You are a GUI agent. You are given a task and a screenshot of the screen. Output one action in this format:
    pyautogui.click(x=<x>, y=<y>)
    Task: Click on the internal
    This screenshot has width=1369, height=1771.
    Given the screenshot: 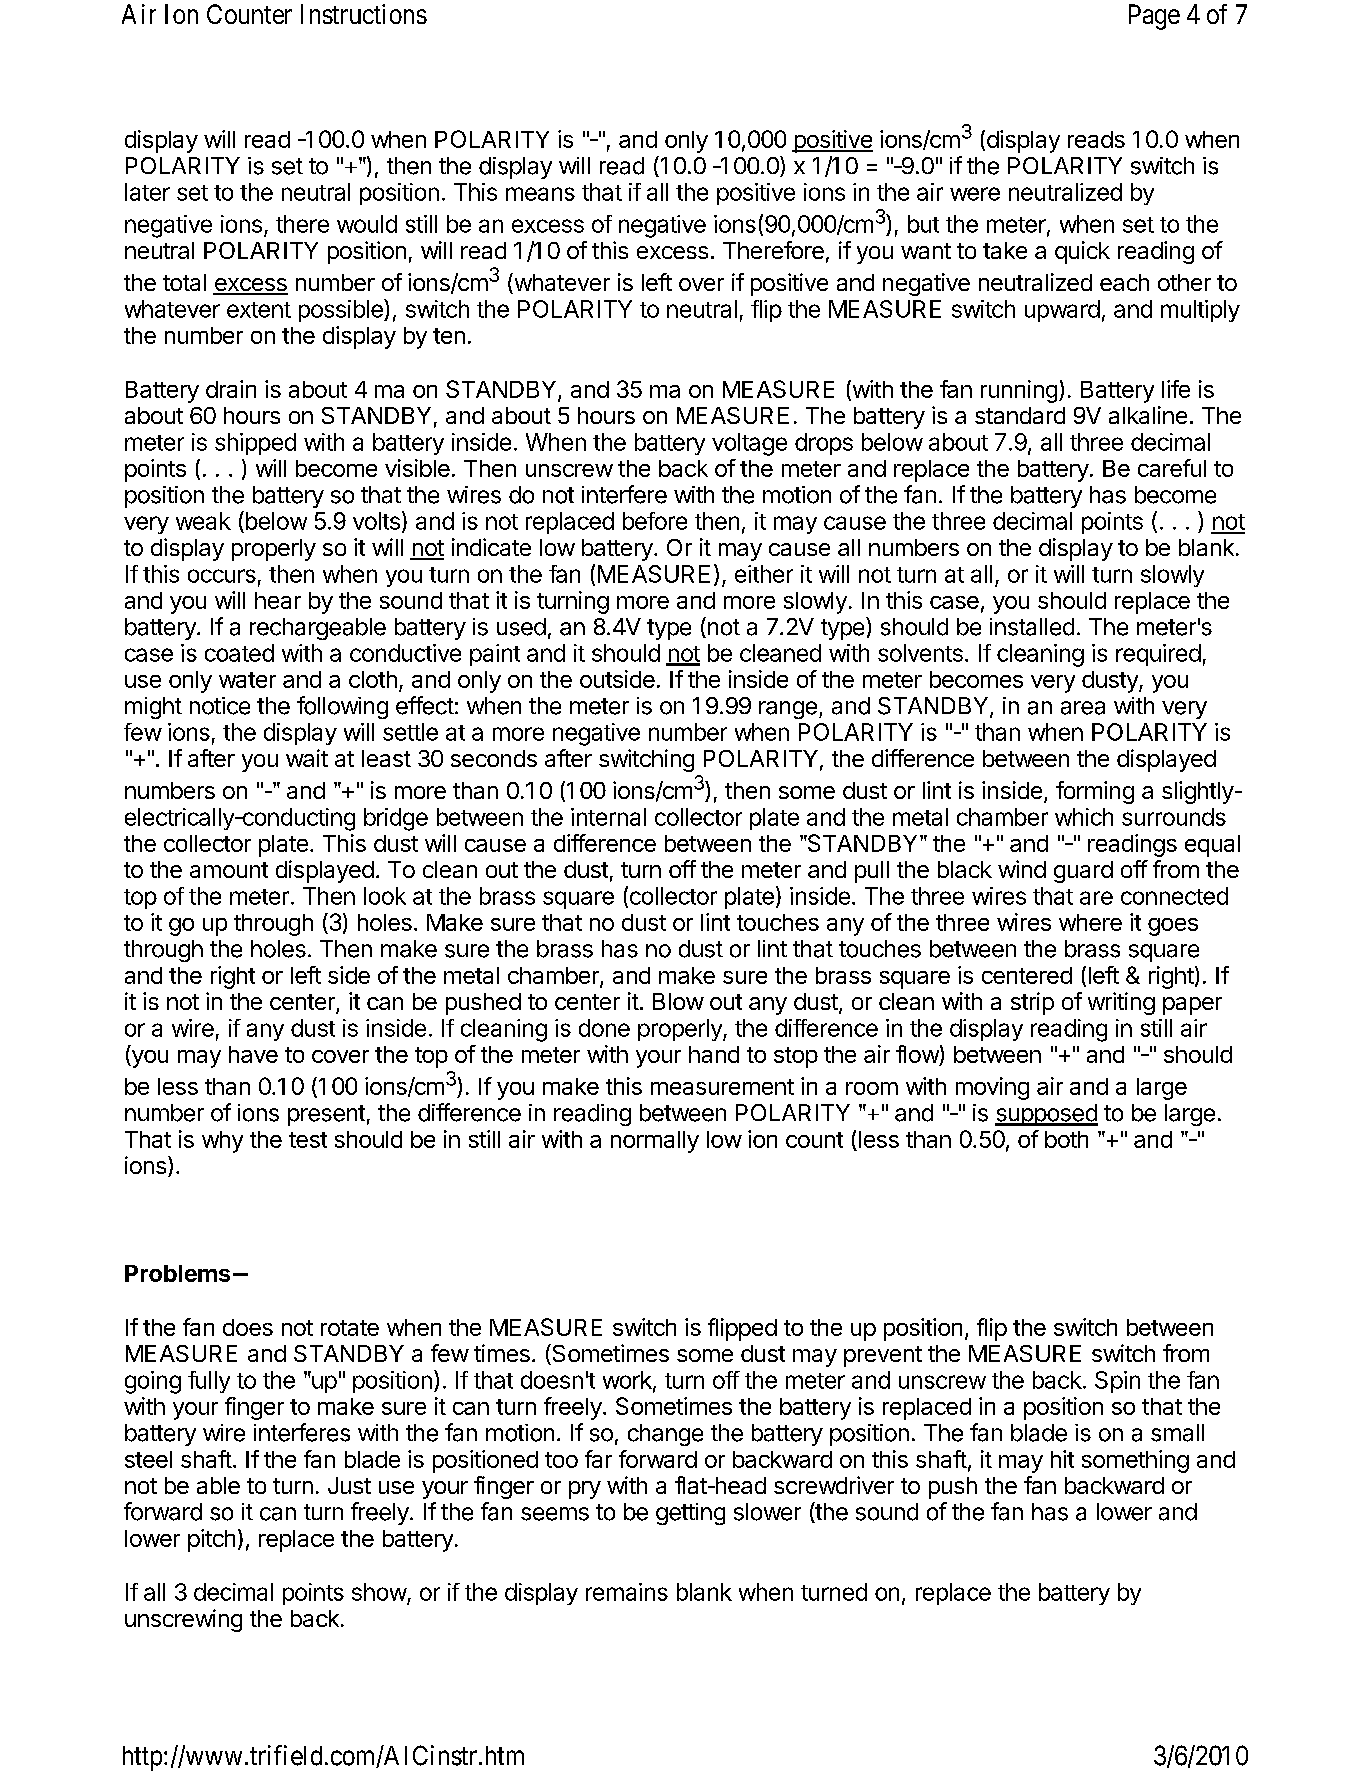 What is the action you would take?
    pyautogui.click(x=608, y=817)
